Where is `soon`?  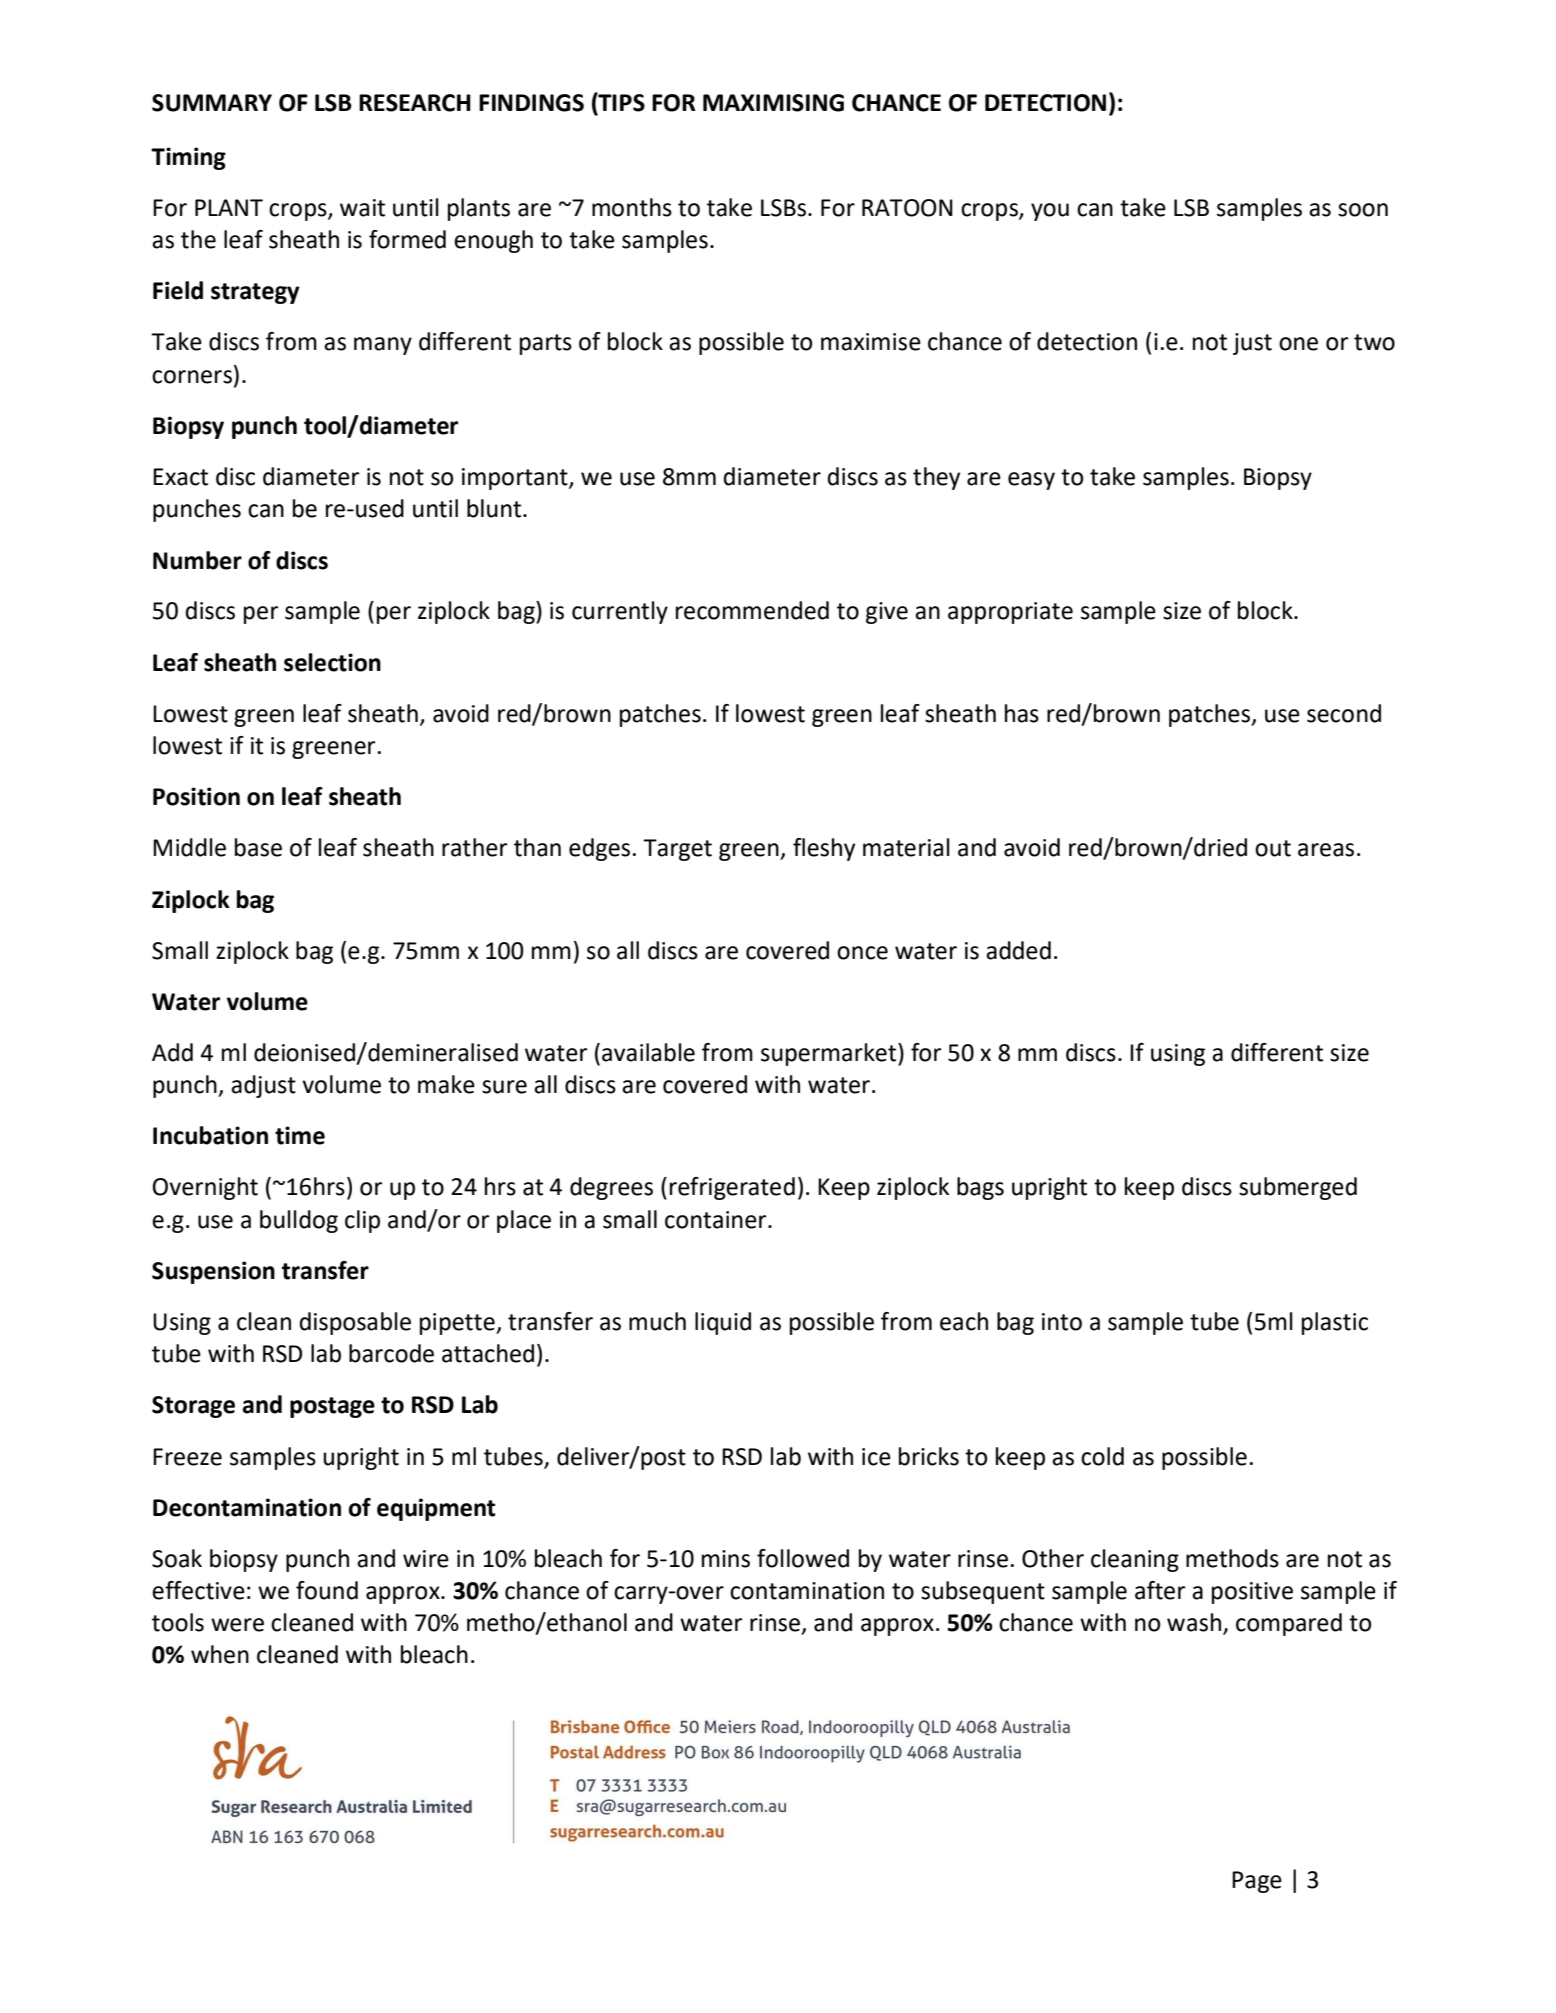
soon is located at coordinates (1363, 210).
